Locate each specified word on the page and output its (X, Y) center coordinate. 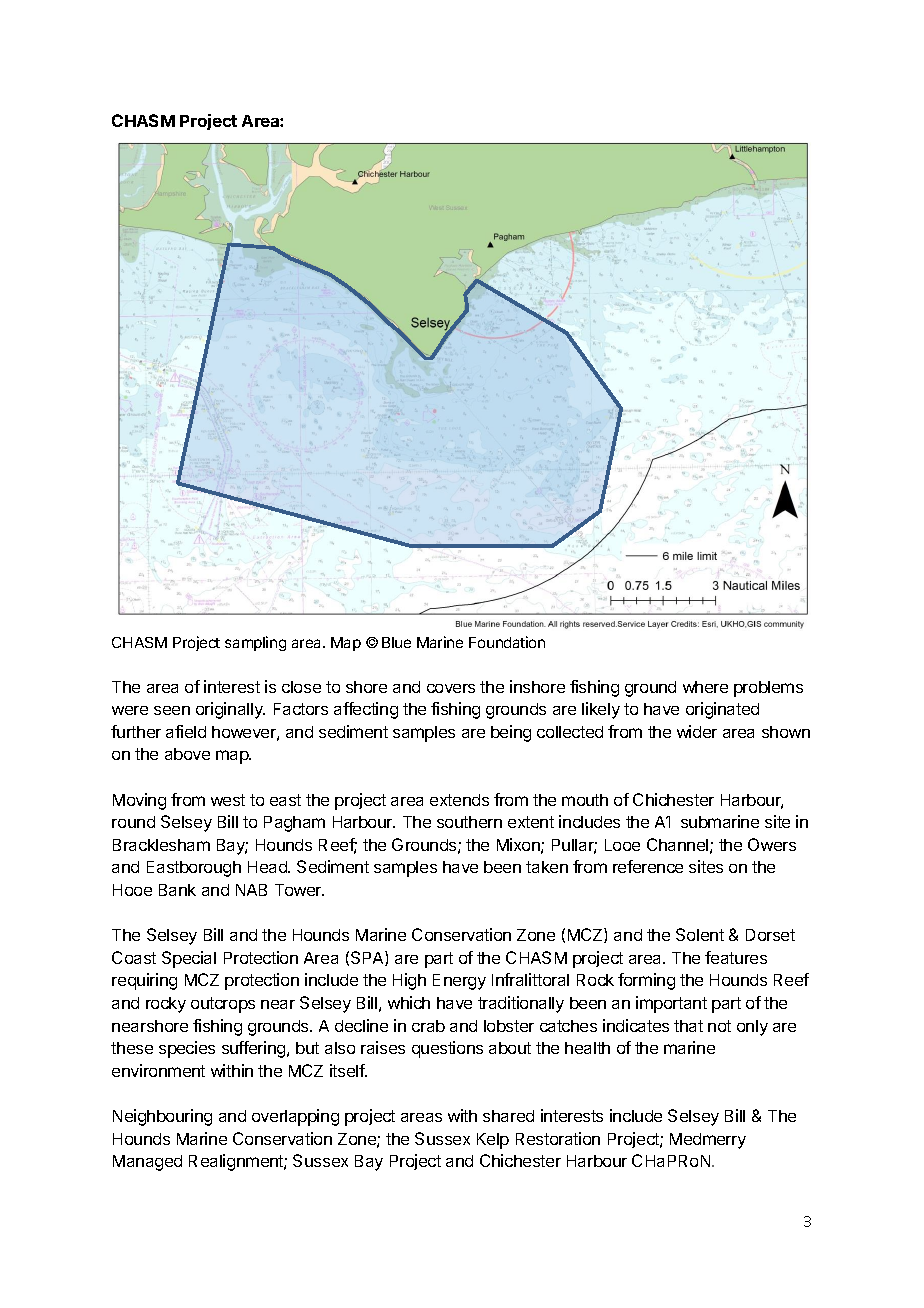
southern (469, 822)
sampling (255, 643)
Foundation (507, 642)
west (228, 800)
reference (648, 866)
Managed (147, 1163)
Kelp (493, 1141)
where (705, 687)
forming (646, 981)
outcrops (223, 1005)
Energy (459, 982)
